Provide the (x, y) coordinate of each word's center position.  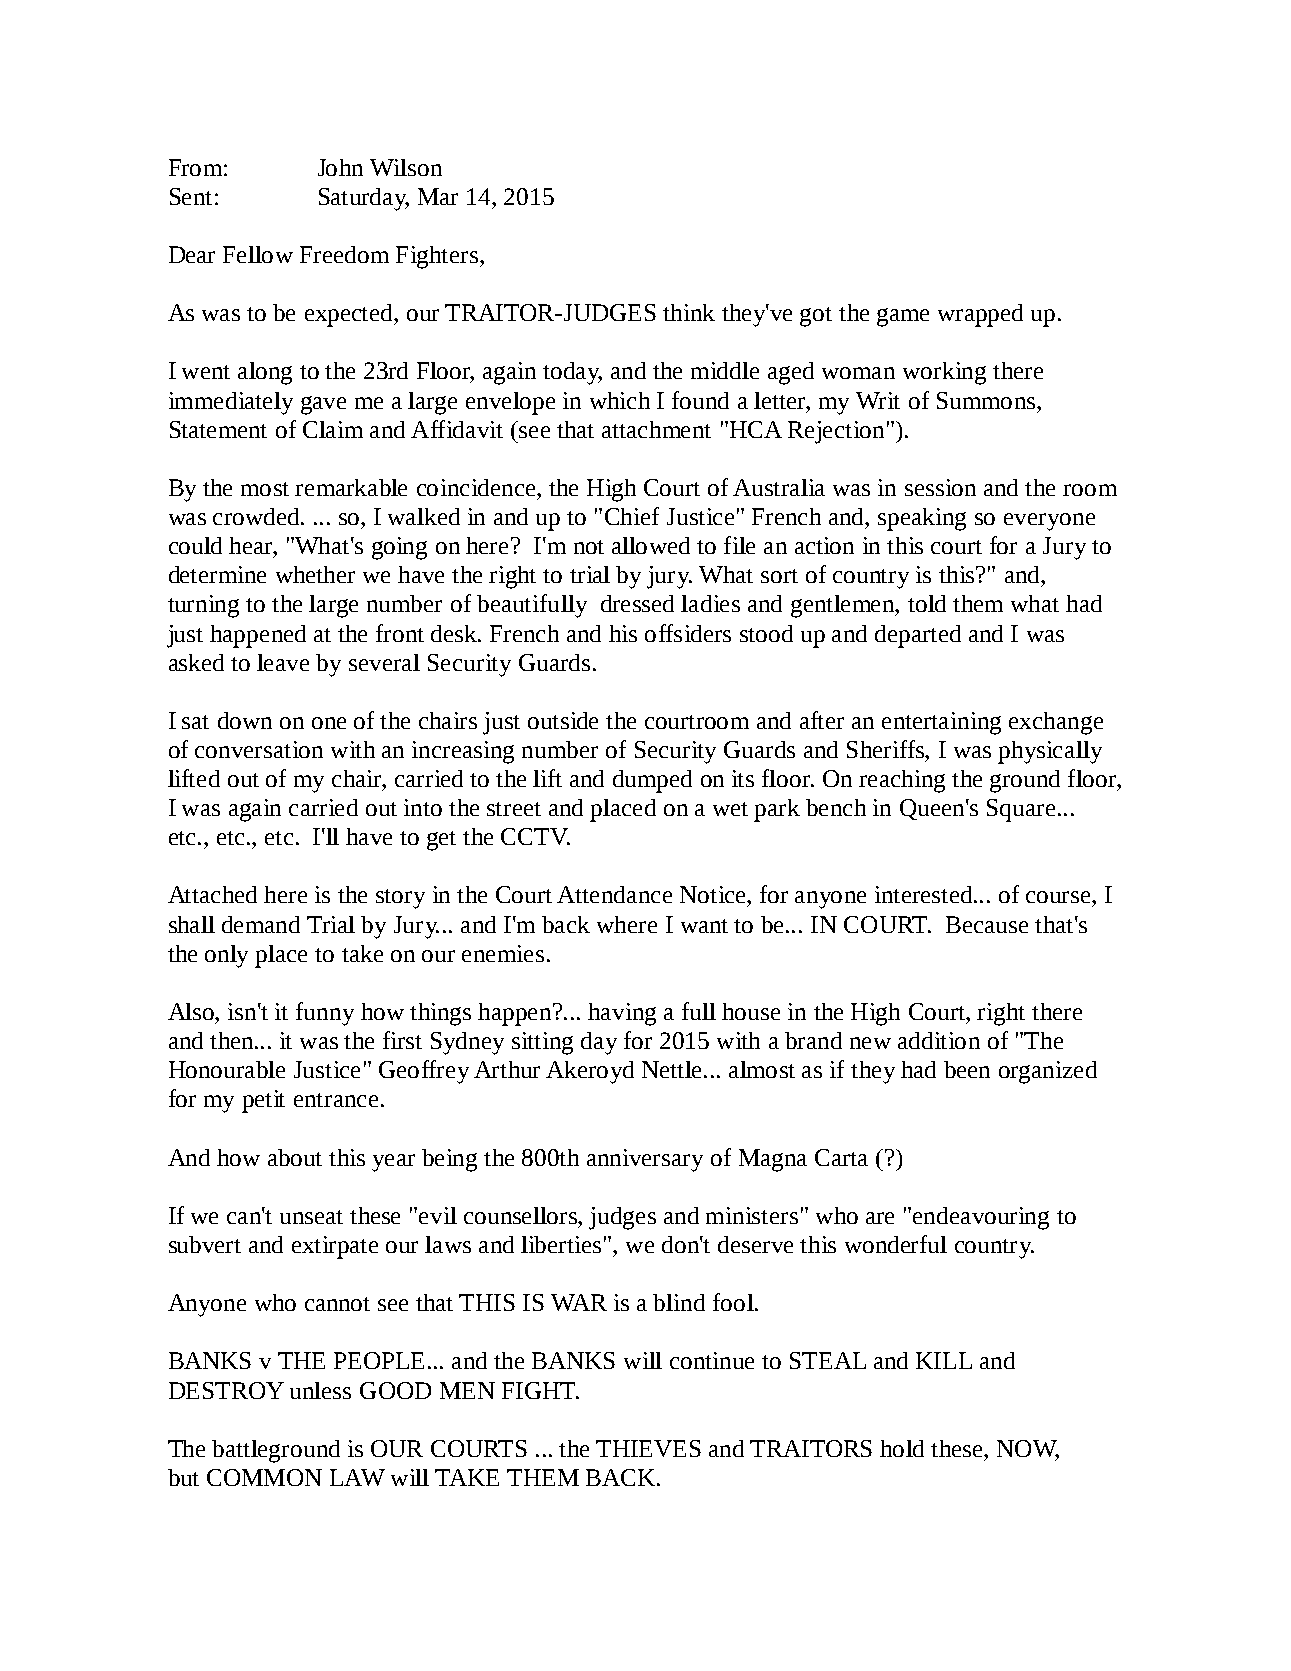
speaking (922, 519)
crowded (258, 516)
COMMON (264, 1477)
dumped (652, 781)
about (295, 1157)
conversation (259, 749)
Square (1021, 810)
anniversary (645, 1160)
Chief (632, 516)
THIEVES (648, 1448)
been (967, 1069)
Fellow (258, 254)
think (689, 312)
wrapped (980, 315)
